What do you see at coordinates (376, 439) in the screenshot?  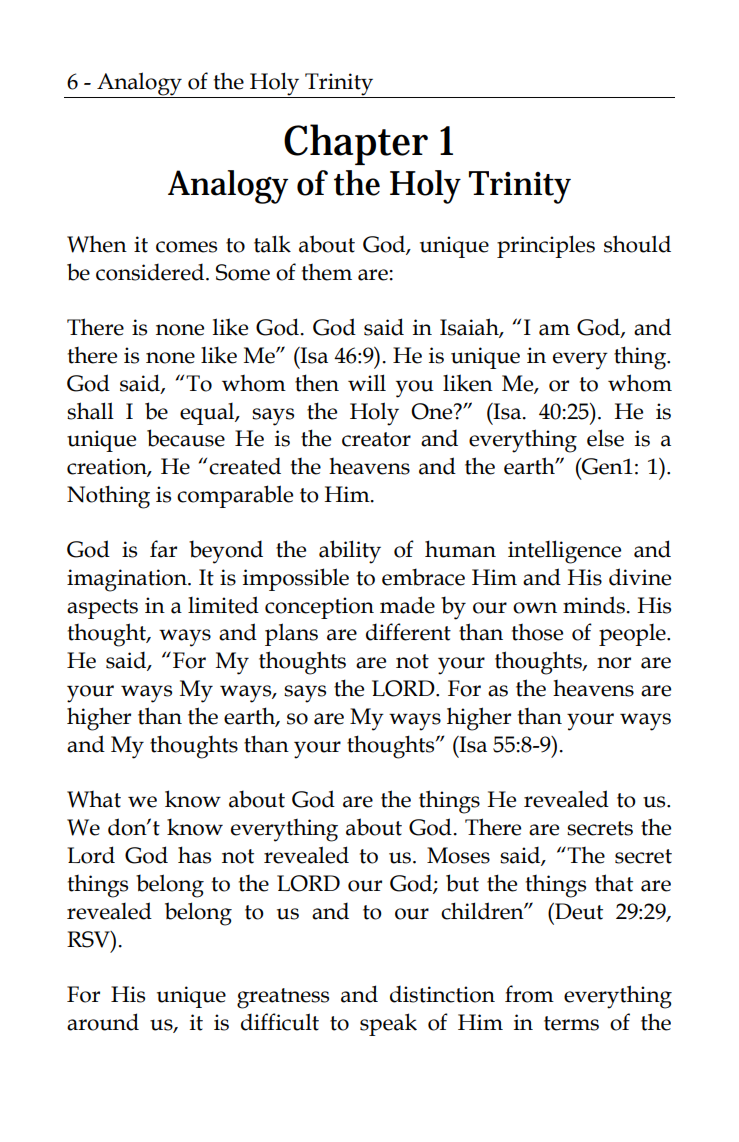 I see `creator` at bounding box center [376, 439].
